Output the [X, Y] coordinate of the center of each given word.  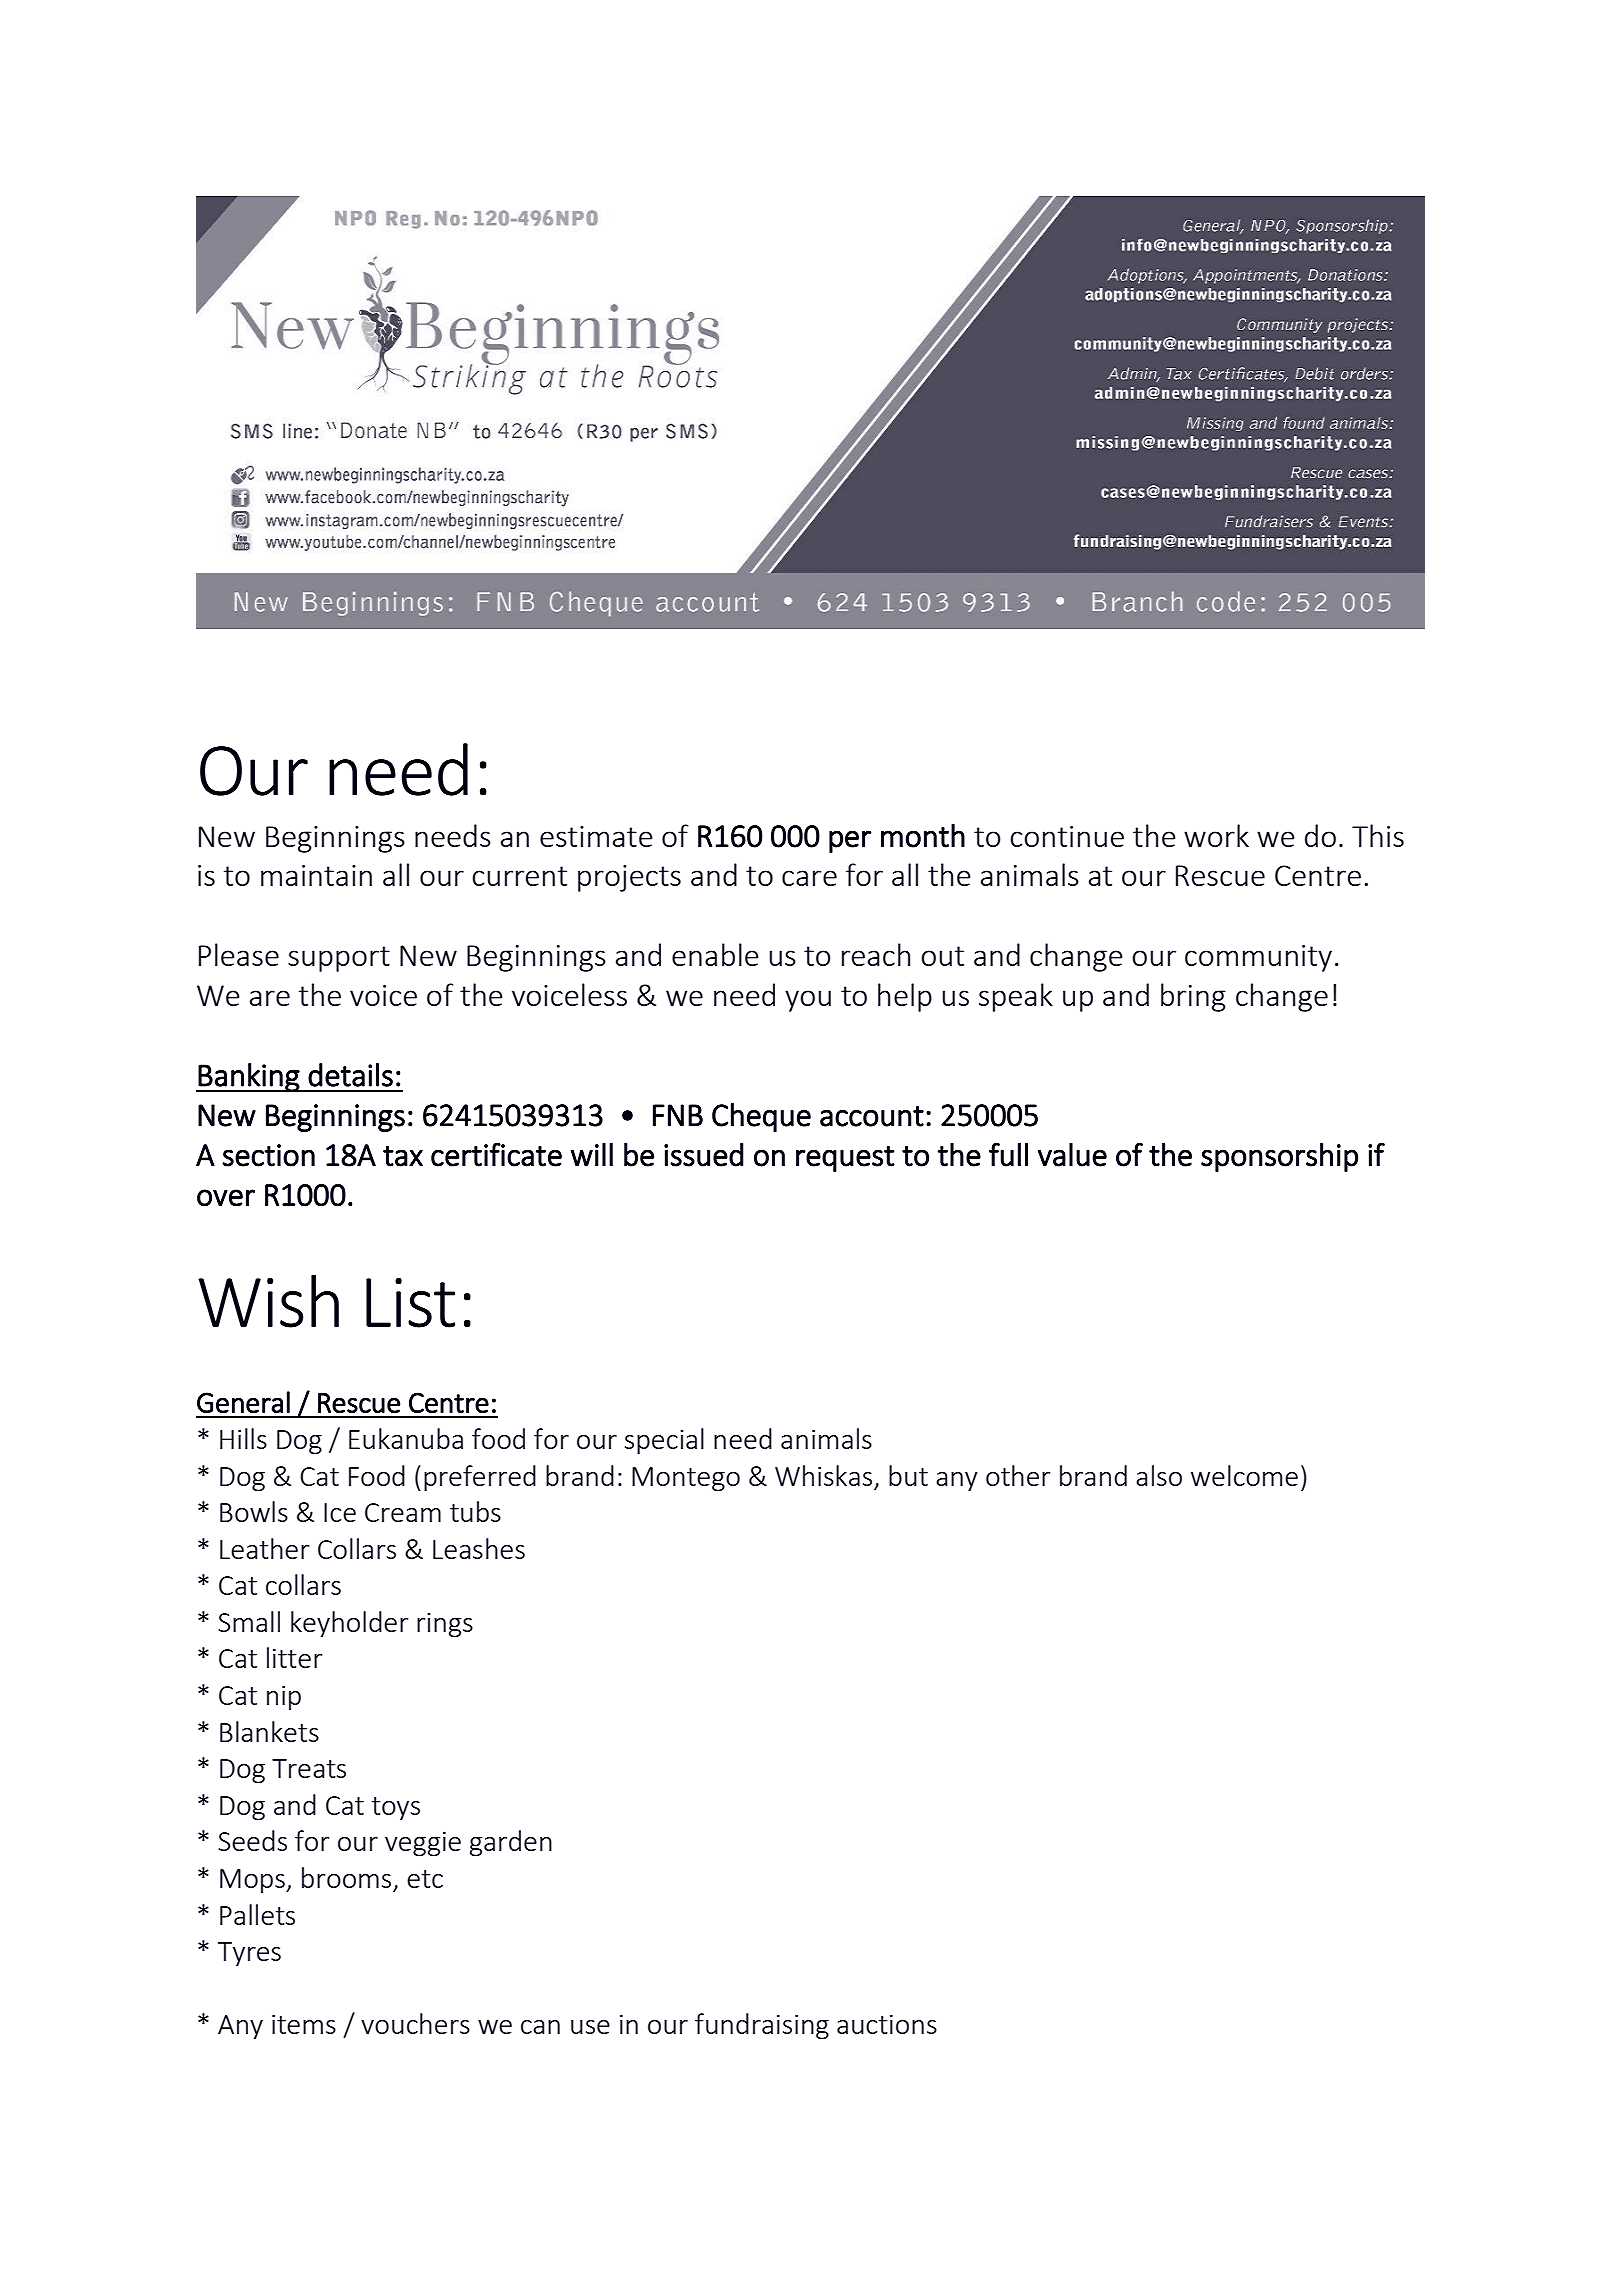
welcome [1244, 1475]
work [1216, 835]
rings [445, 1624]
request [845, 1159]
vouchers [415, 2023]
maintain [316, 875]
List [410, 1303]
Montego [686, 1479]
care [809, 878]
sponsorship [1279, 1157]
